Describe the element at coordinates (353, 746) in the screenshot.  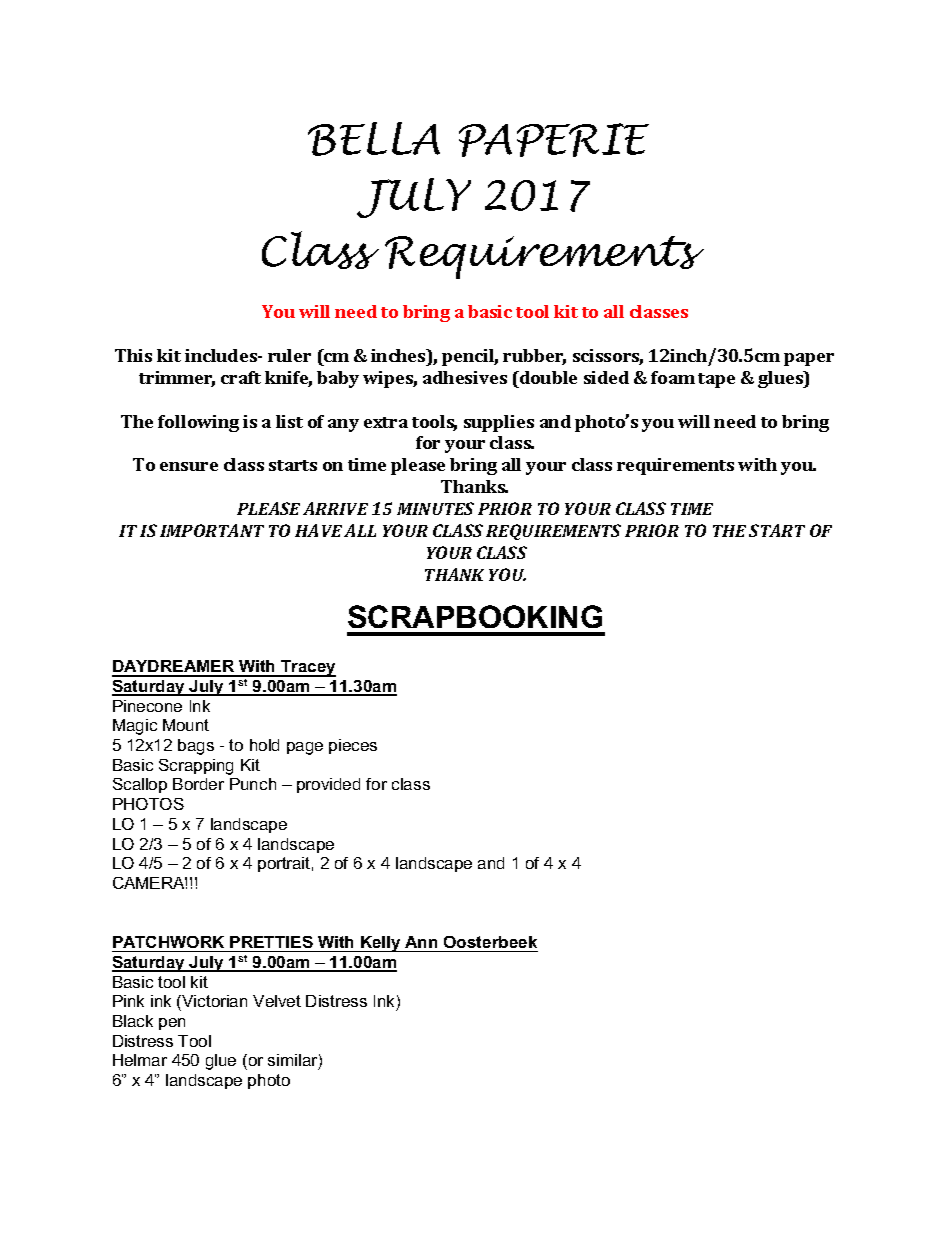
I see `pieces` at that location.
